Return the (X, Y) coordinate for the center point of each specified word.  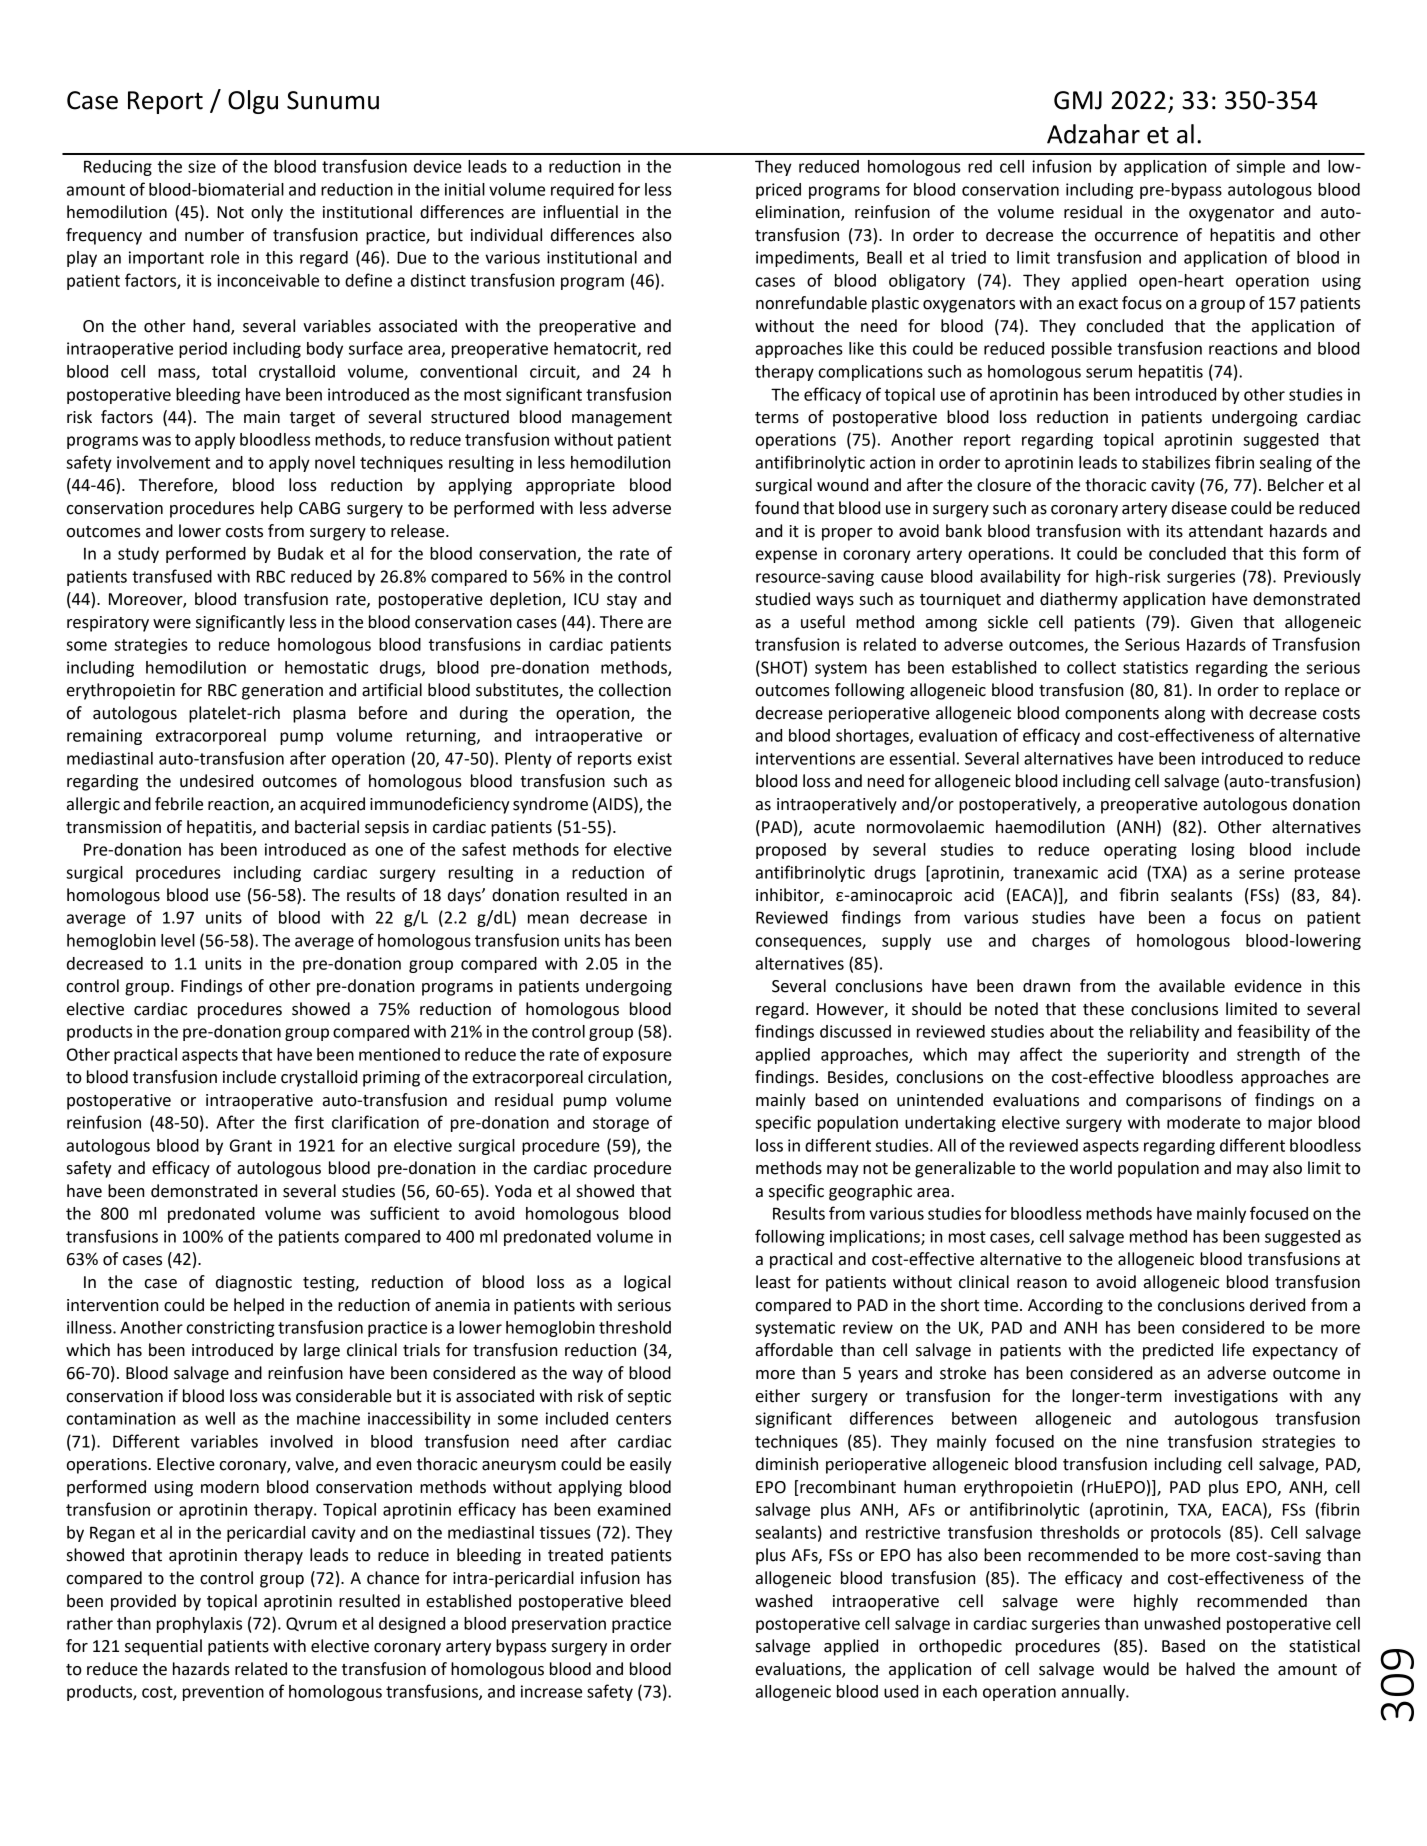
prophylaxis (199, 1625)
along (1185, 714)
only (267, 213)
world (1091, 1168)
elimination (799, 213)
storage (621, 1124)
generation (282, 692)
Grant (251, 1145)
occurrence (1136, 237)
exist (655, 758)
